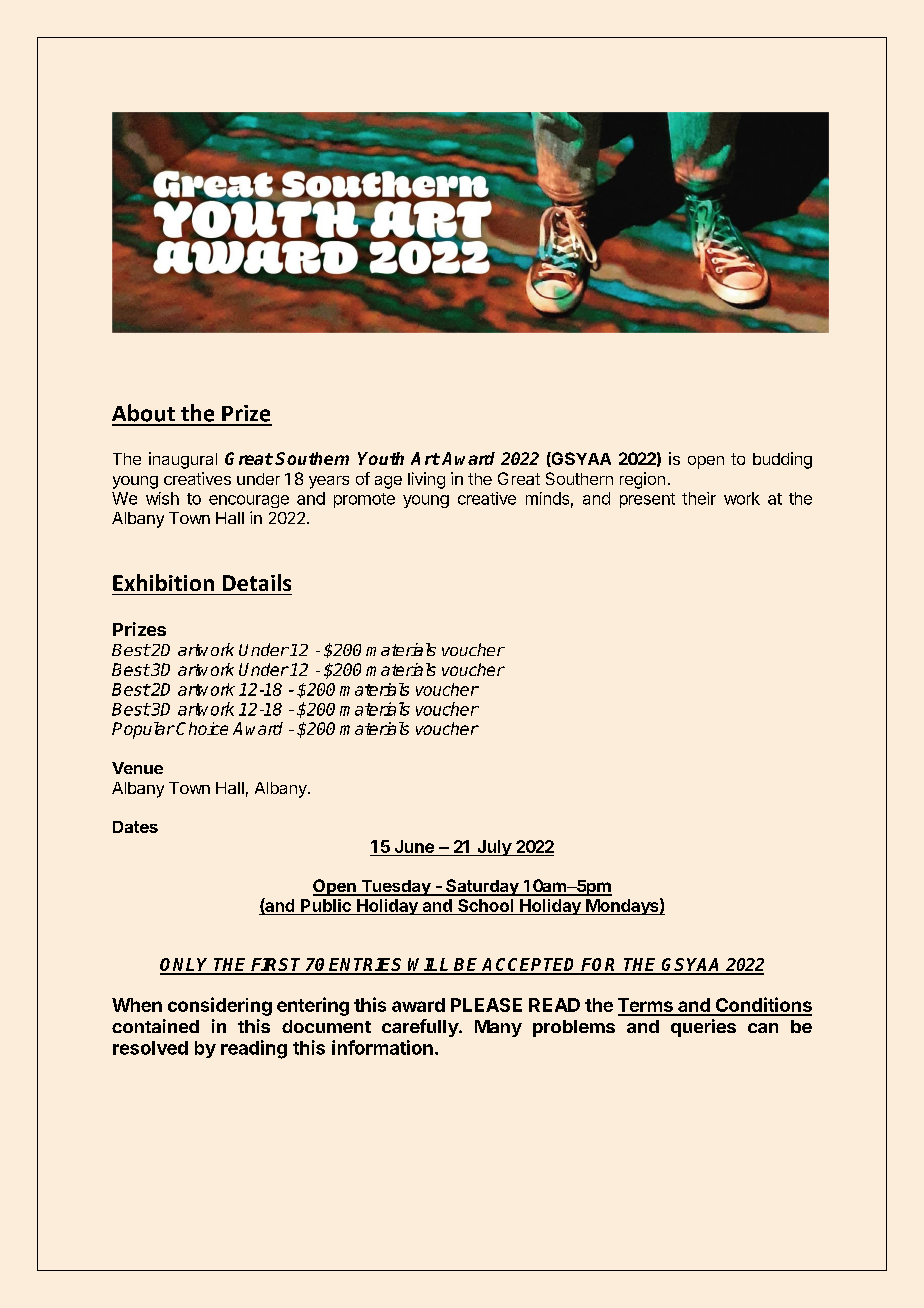  What do you see at coordinates (135, 827) in the screenshot?
I see `Dates` at bounding box center [135, 827].
